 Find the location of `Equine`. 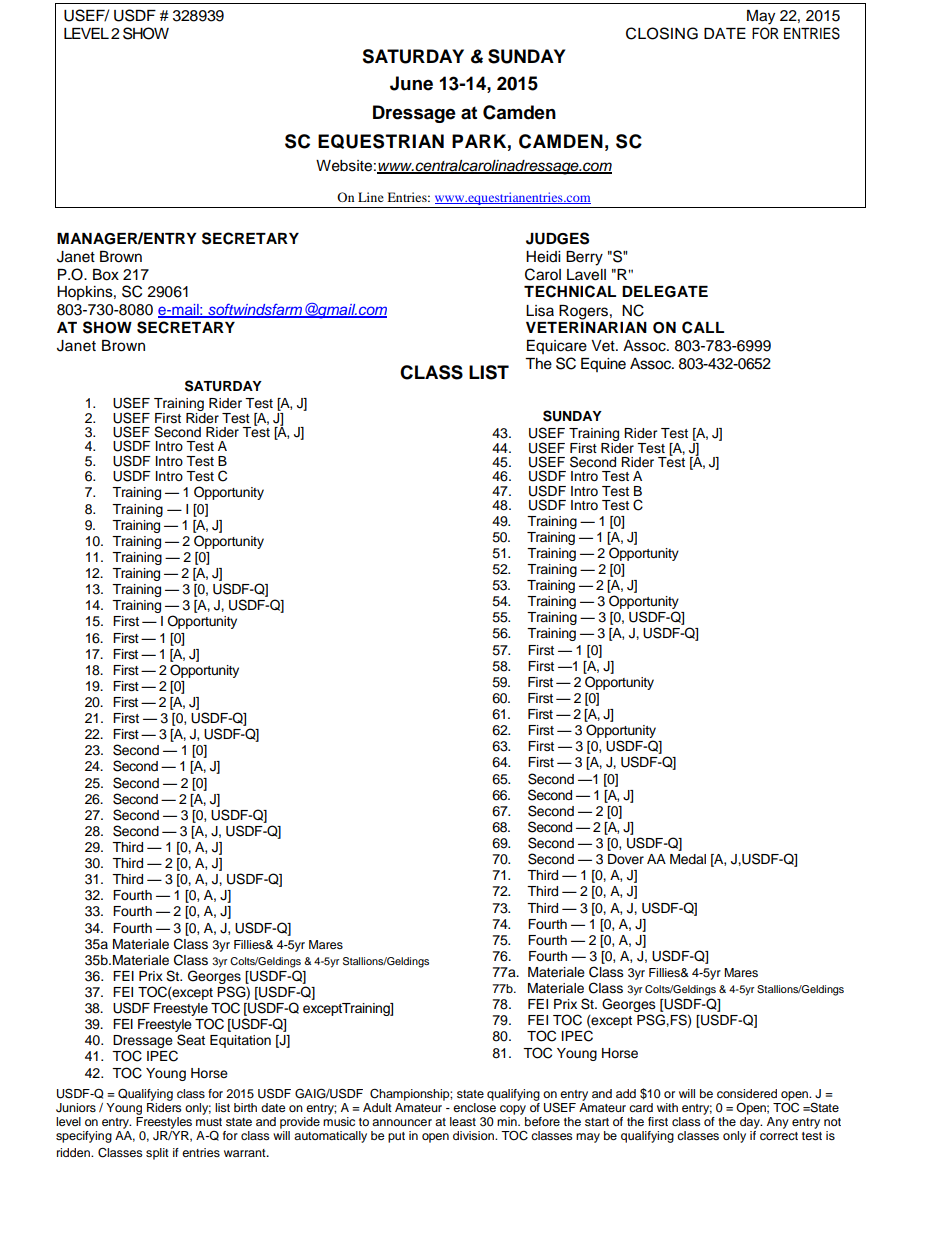

Equine is located at coordinates (603, 365).
